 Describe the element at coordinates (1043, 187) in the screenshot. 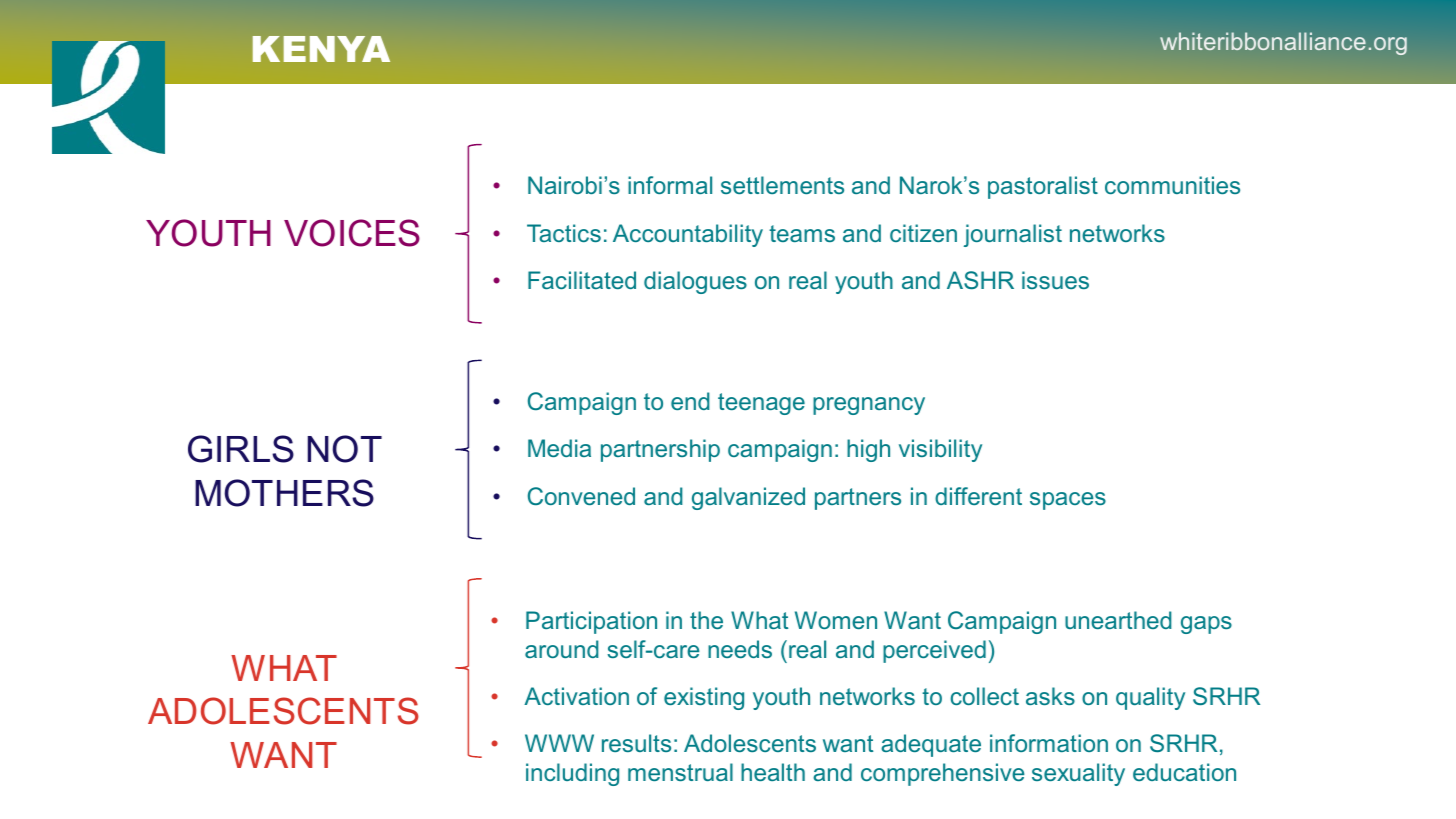

I see `pastoralist` at that location.
